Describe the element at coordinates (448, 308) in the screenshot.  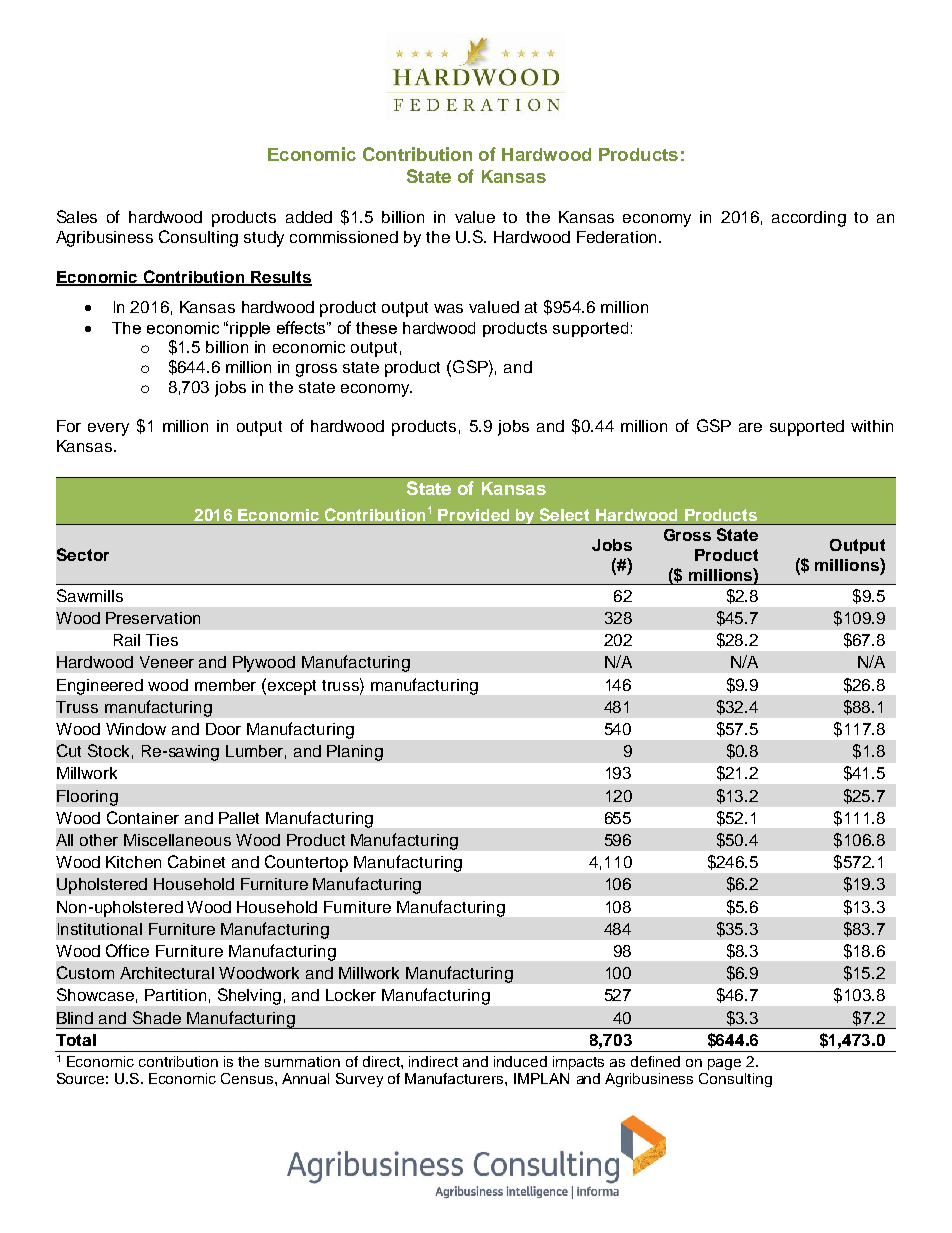
I see `was` at that location.
